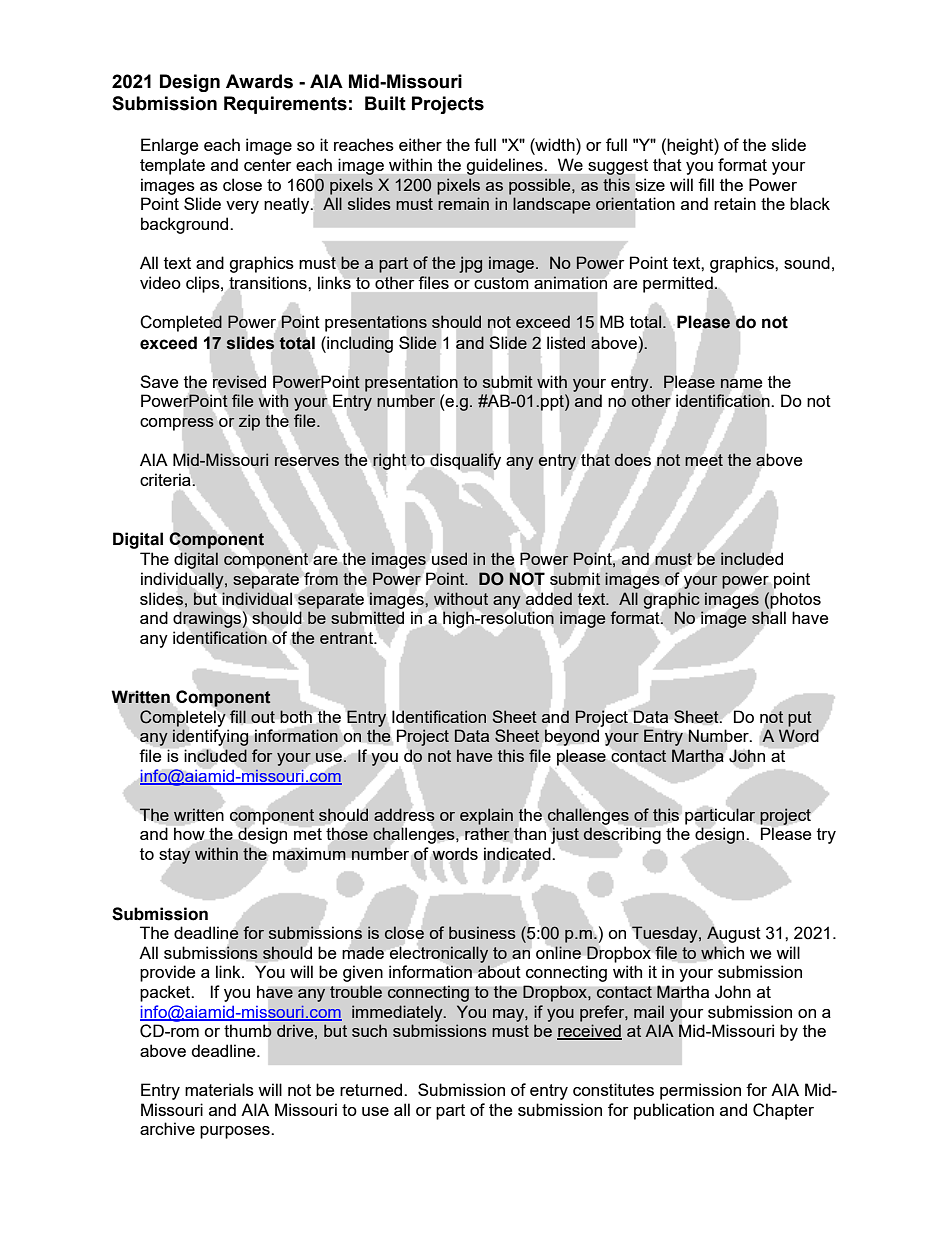 This screenshot has height=1233, width=952. Describe the element at coordinates (566, 342) in the screenshot. I see `listed` at that location.
